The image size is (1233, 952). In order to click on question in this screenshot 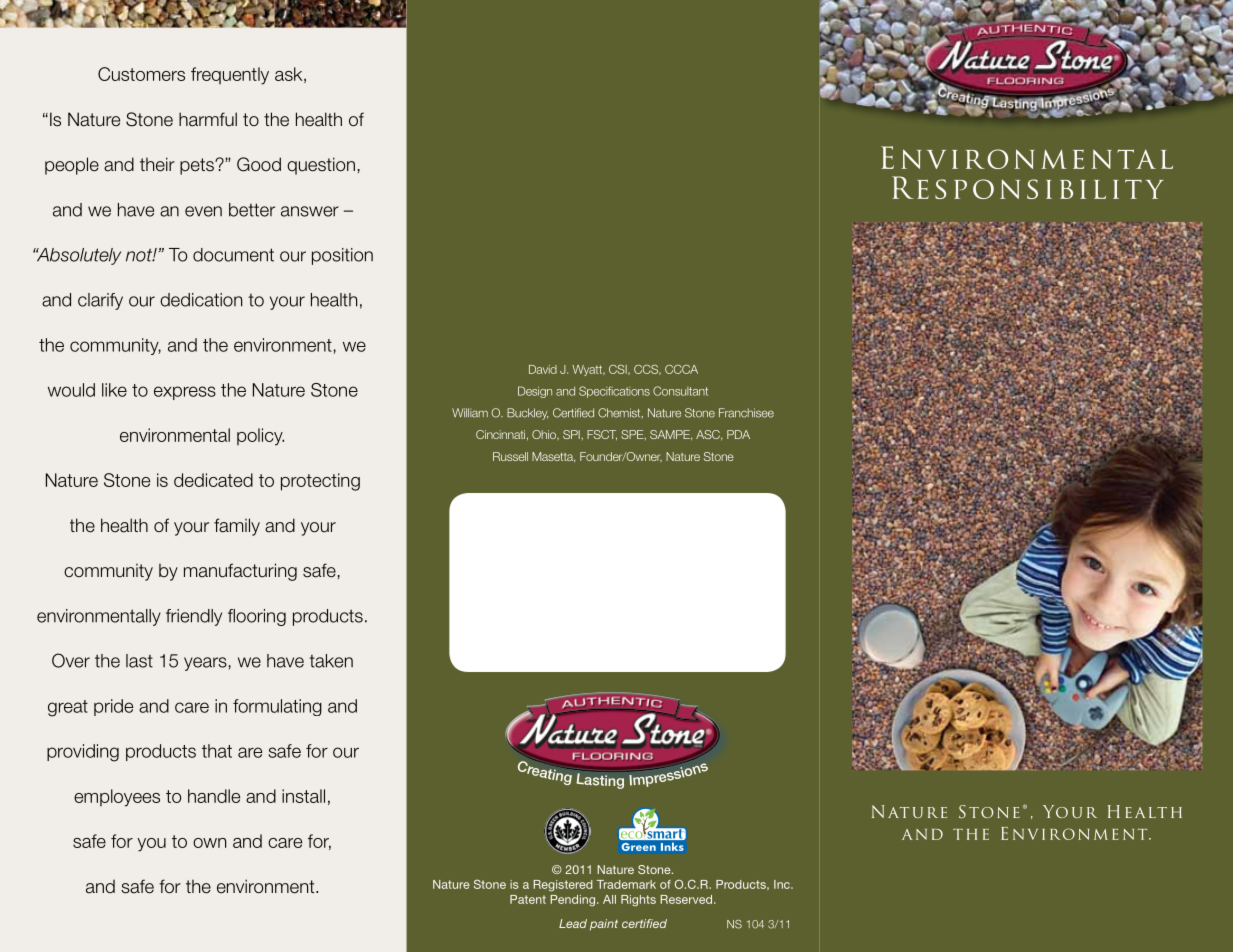, I will do `click(321, 166)`.
